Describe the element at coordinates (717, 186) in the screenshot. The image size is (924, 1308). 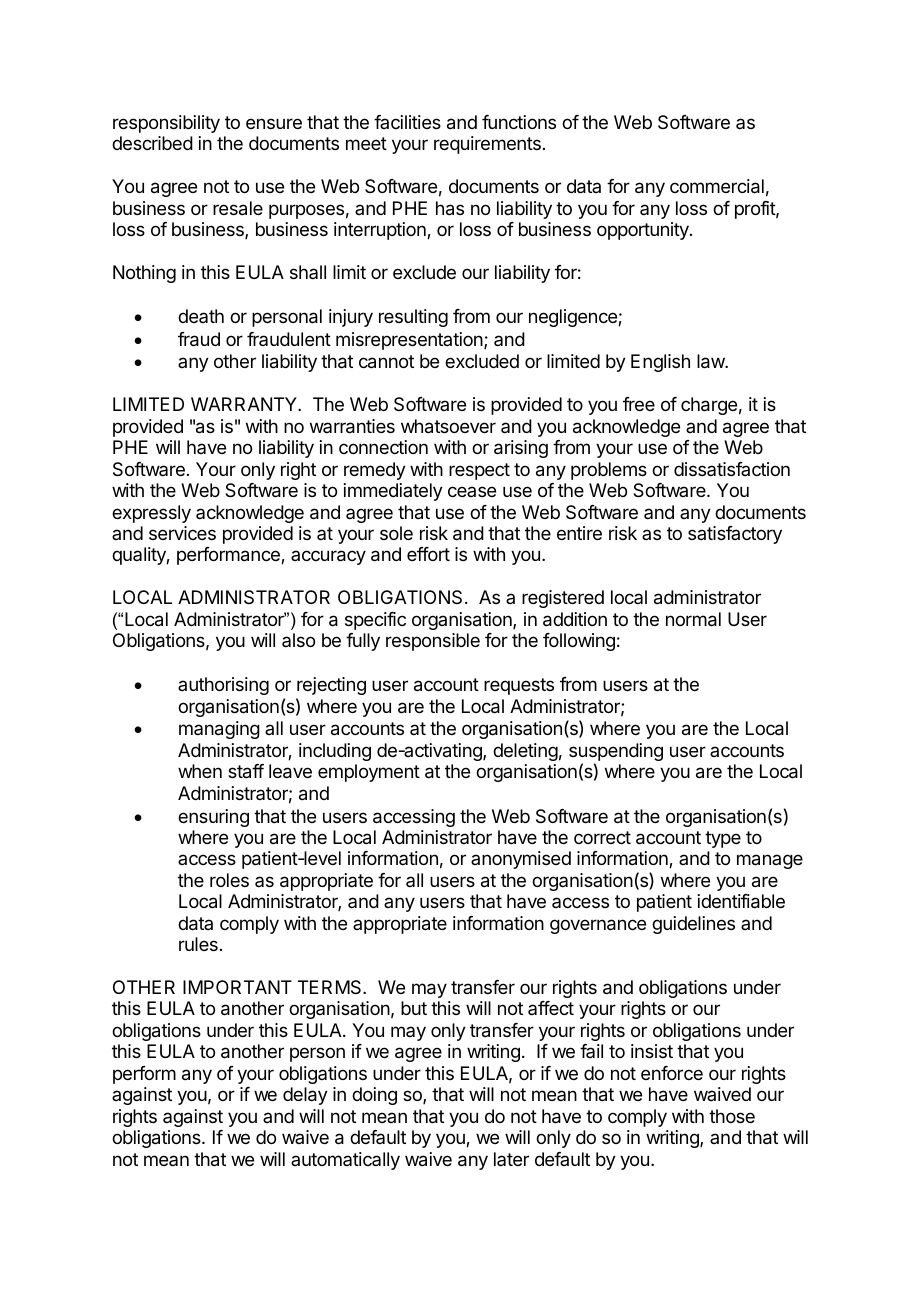
I see `commercial` at that location.
